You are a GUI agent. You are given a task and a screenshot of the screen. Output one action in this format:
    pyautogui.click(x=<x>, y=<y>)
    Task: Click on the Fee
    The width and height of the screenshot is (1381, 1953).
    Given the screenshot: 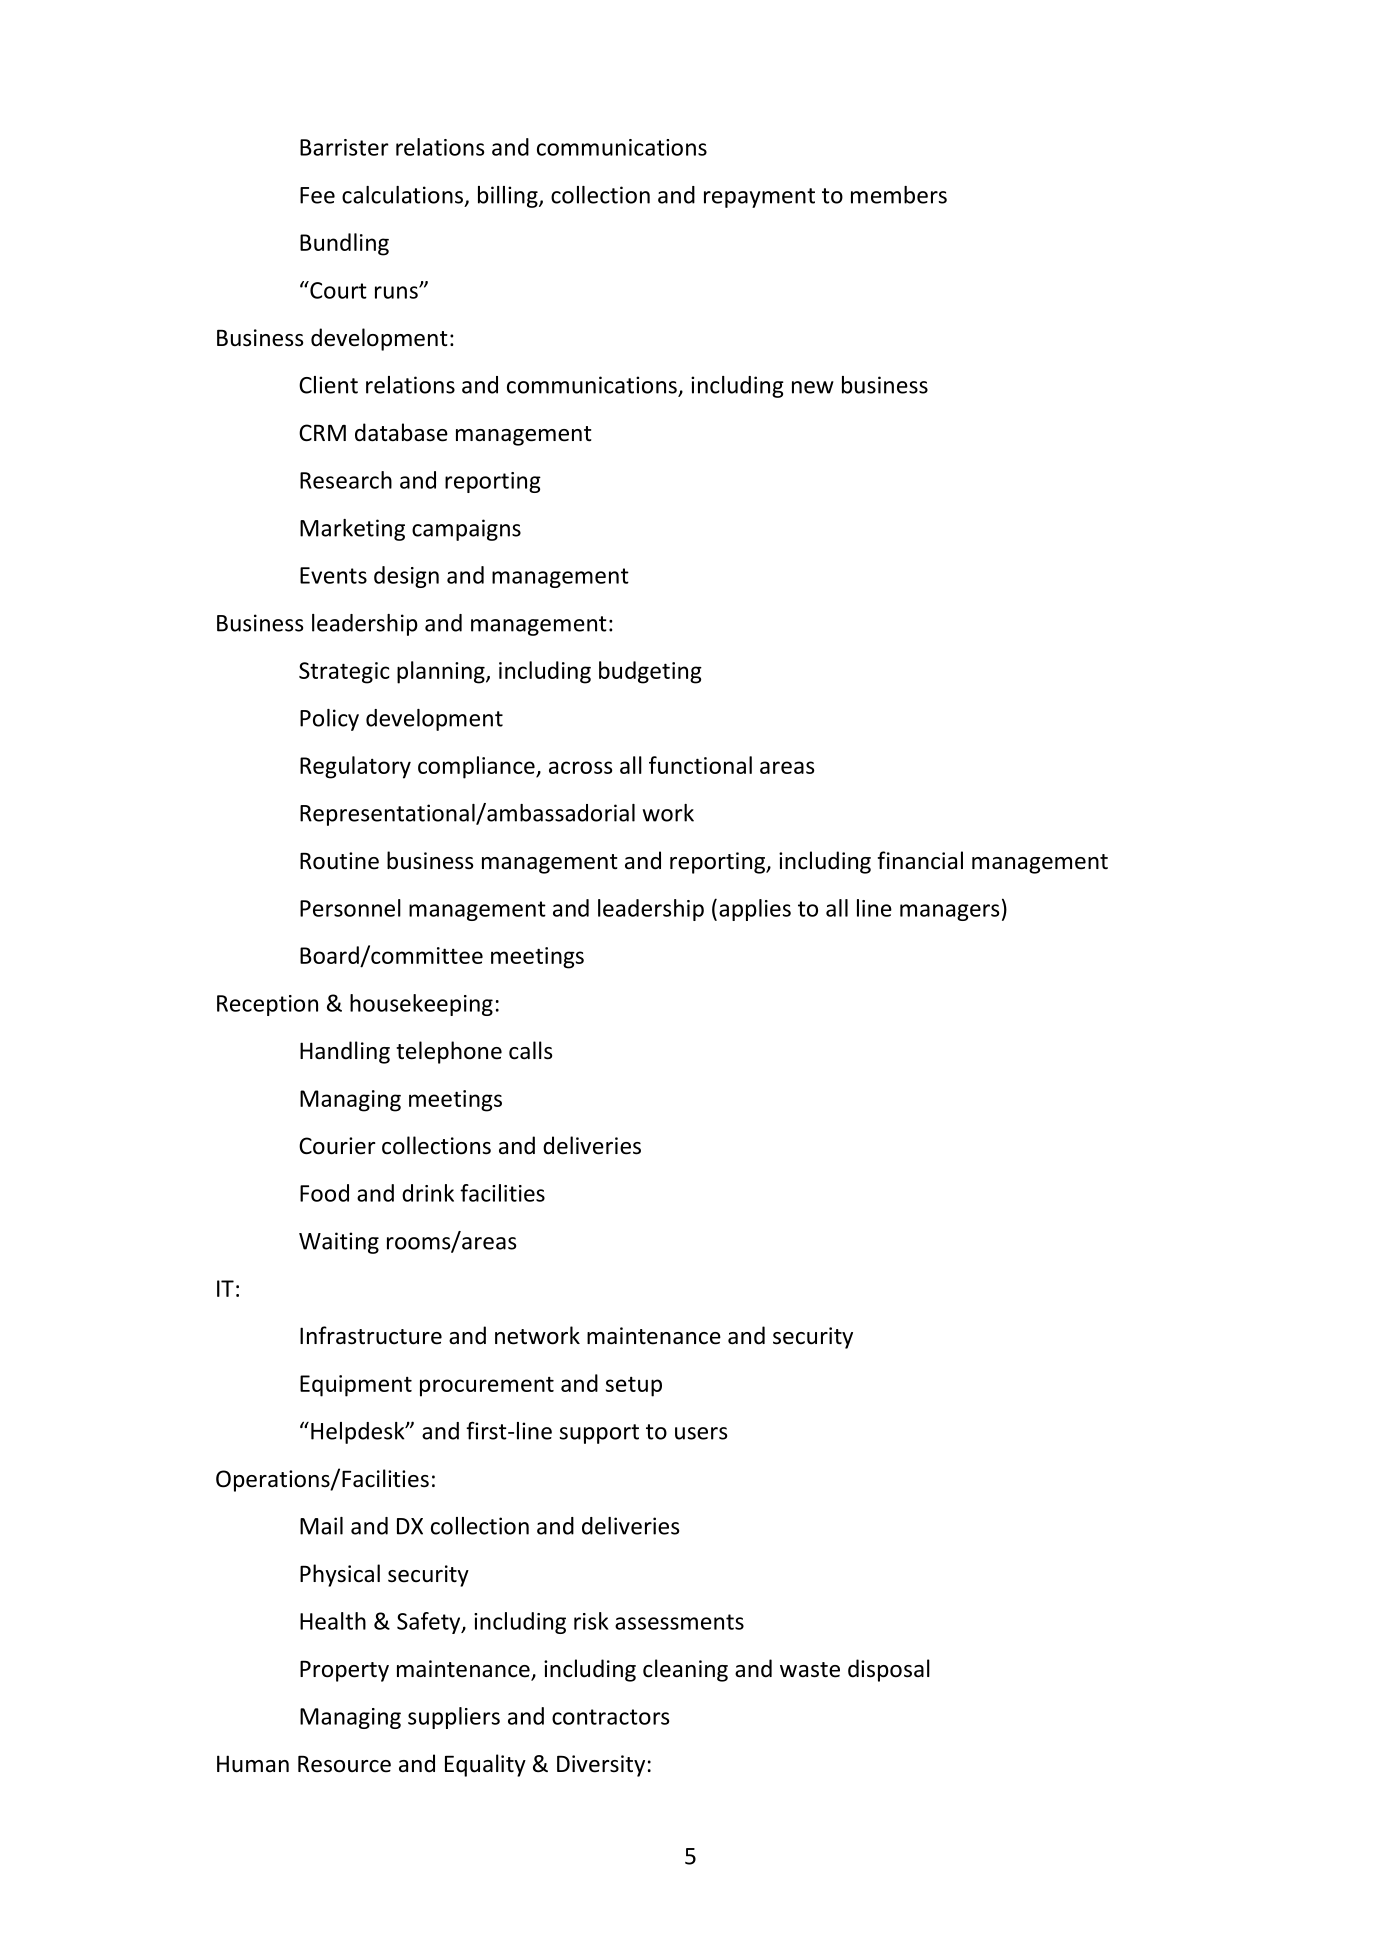 What is the action you would take?
    pyautogui.click(x=317, y=195)
